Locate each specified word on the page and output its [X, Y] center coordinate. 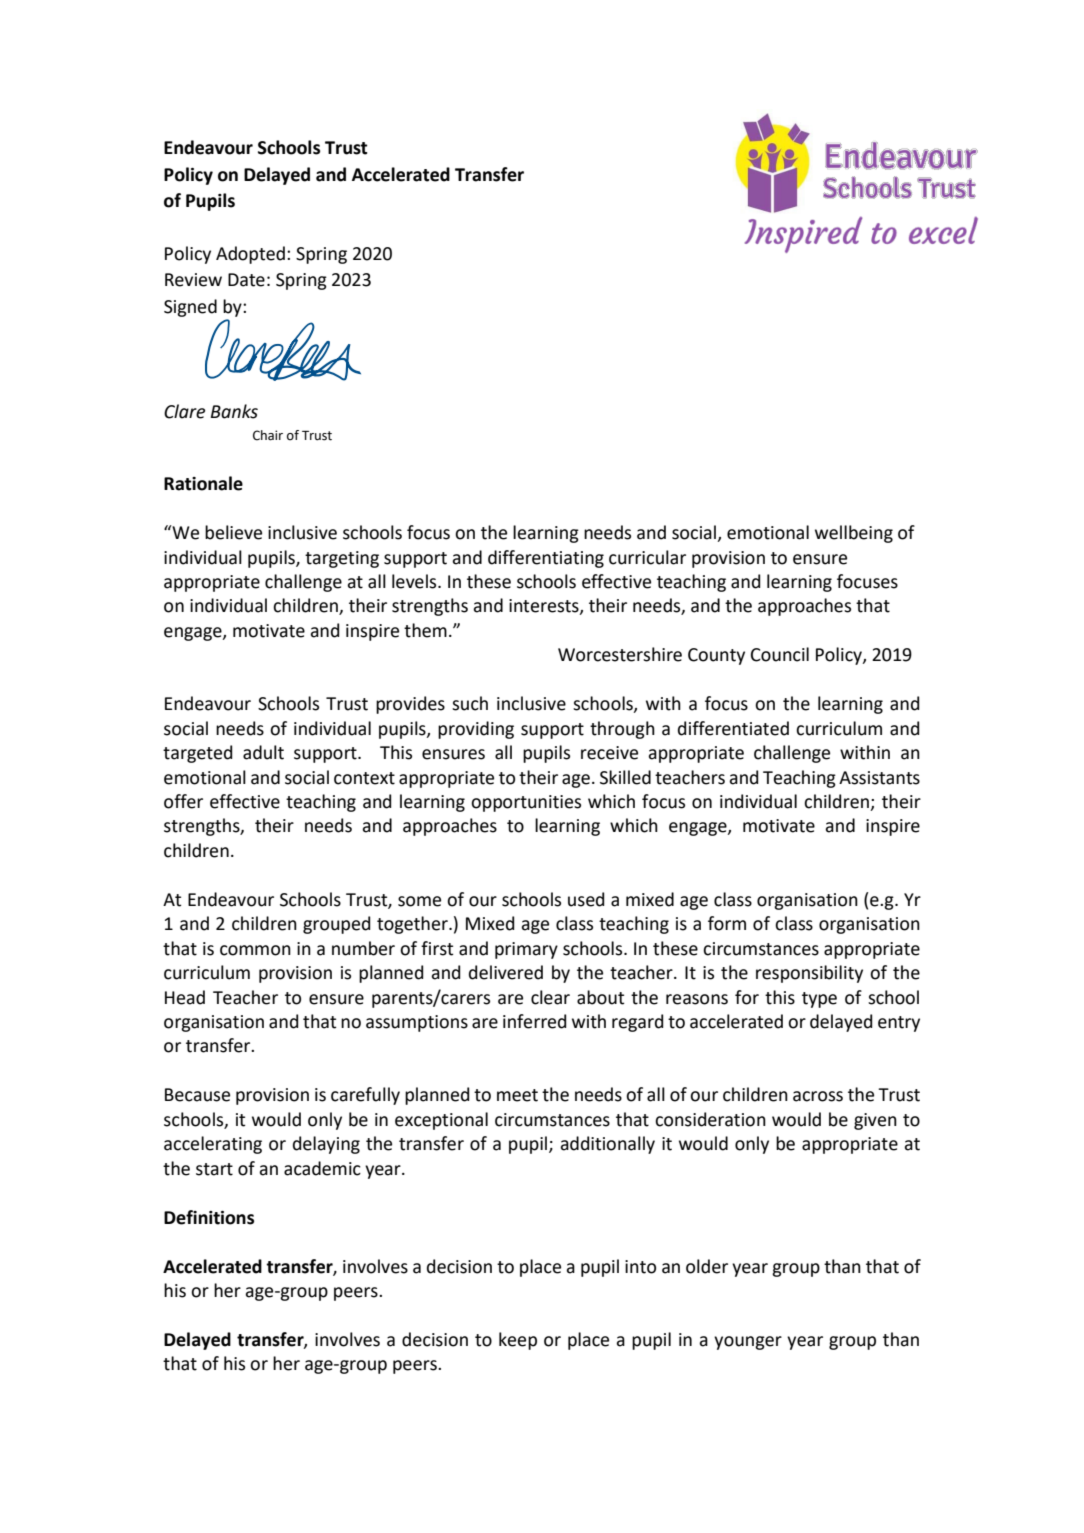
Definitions [209, 1217]
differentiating [546, 559]
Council [780, 654]
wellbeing [854, 534]
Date [246, 280]
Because [197, 1095]
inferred [534, 1021]
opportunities [526, 803]
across [818, 1096]
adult [263, 752]
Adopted [252, 255]
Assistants [879, 778]
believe [233, 532]
